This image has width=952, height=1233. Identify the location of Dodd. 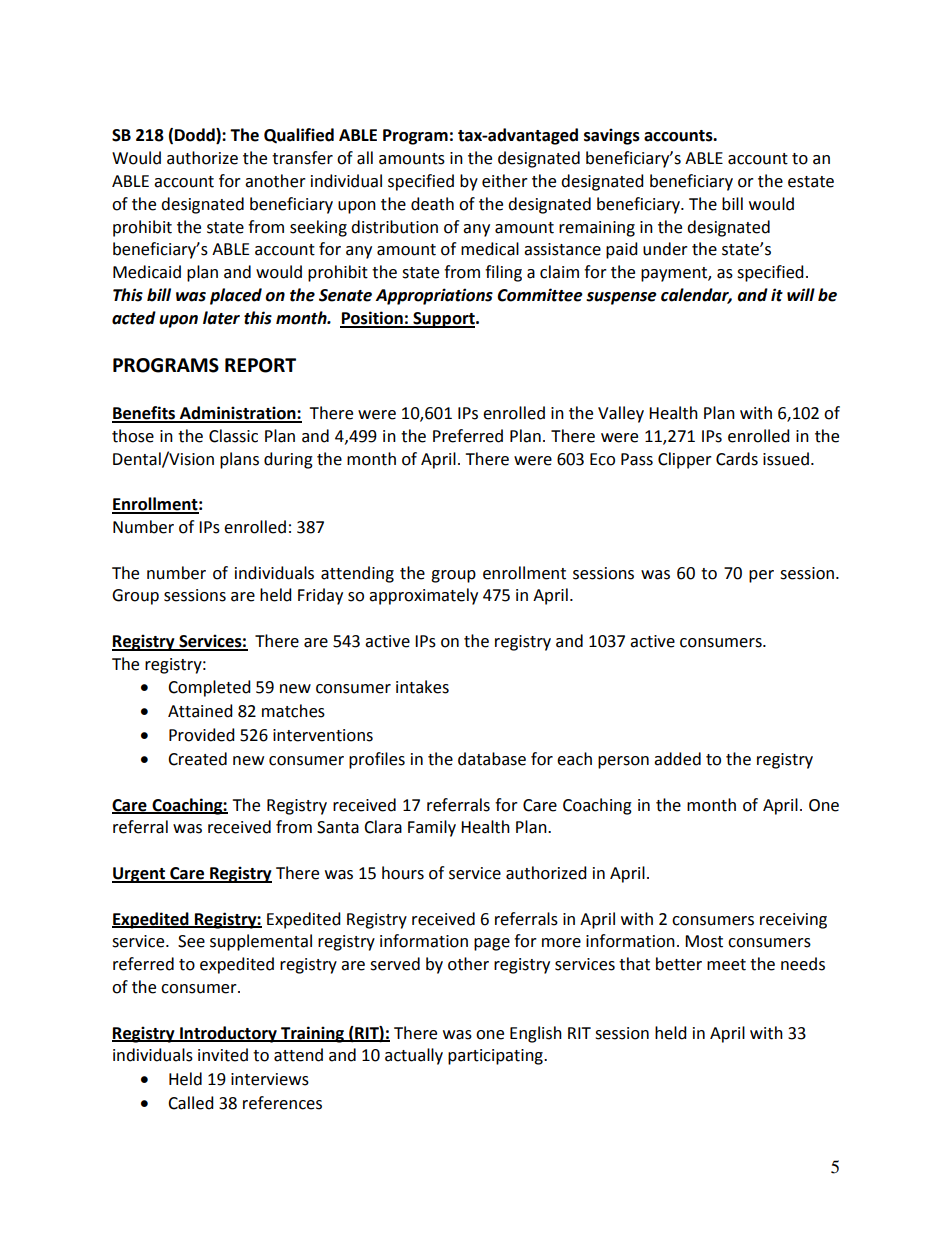
(196, 136).
